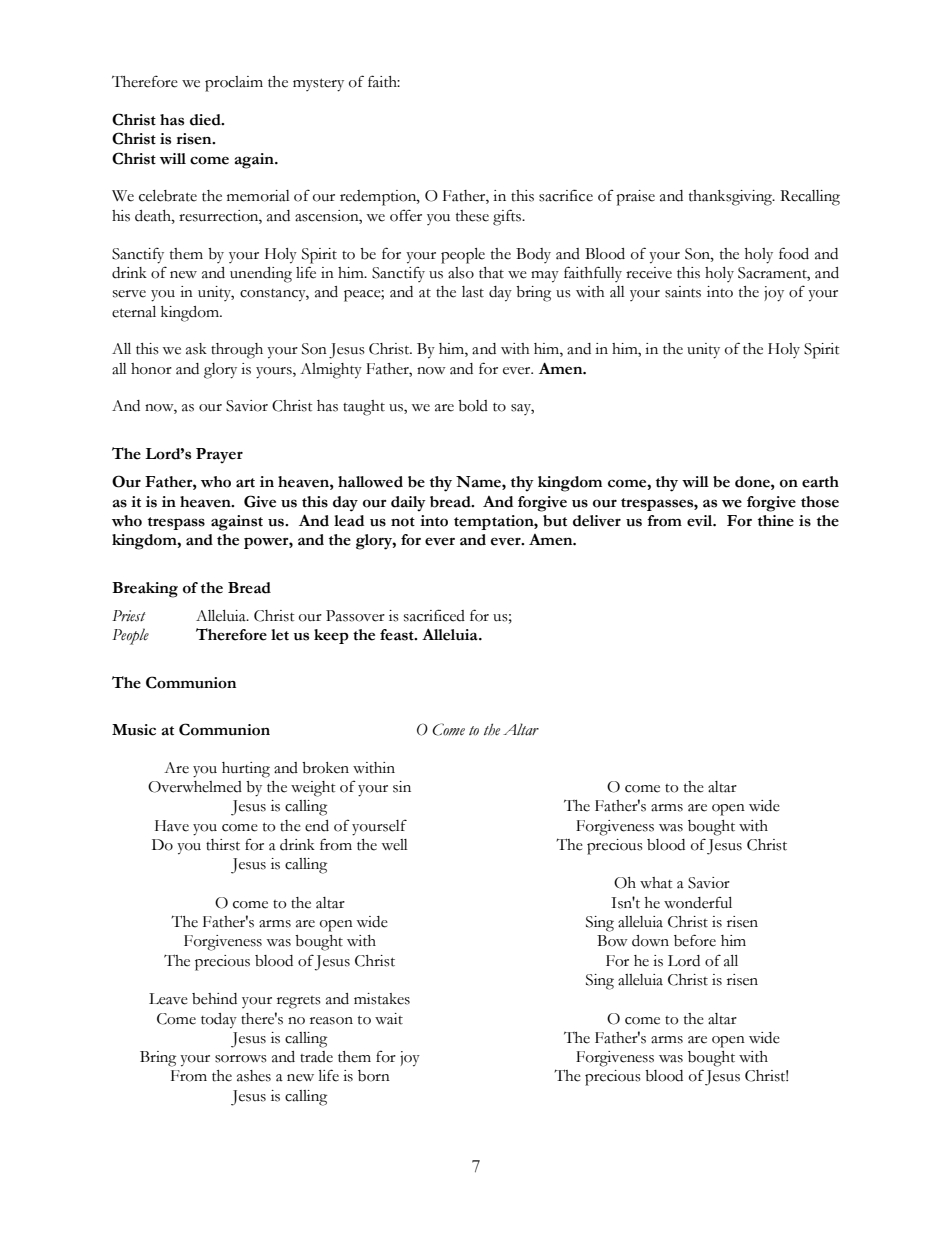 The height and width of the screenshot is (1233, 952). I want to click on not, so click(403, 522).
